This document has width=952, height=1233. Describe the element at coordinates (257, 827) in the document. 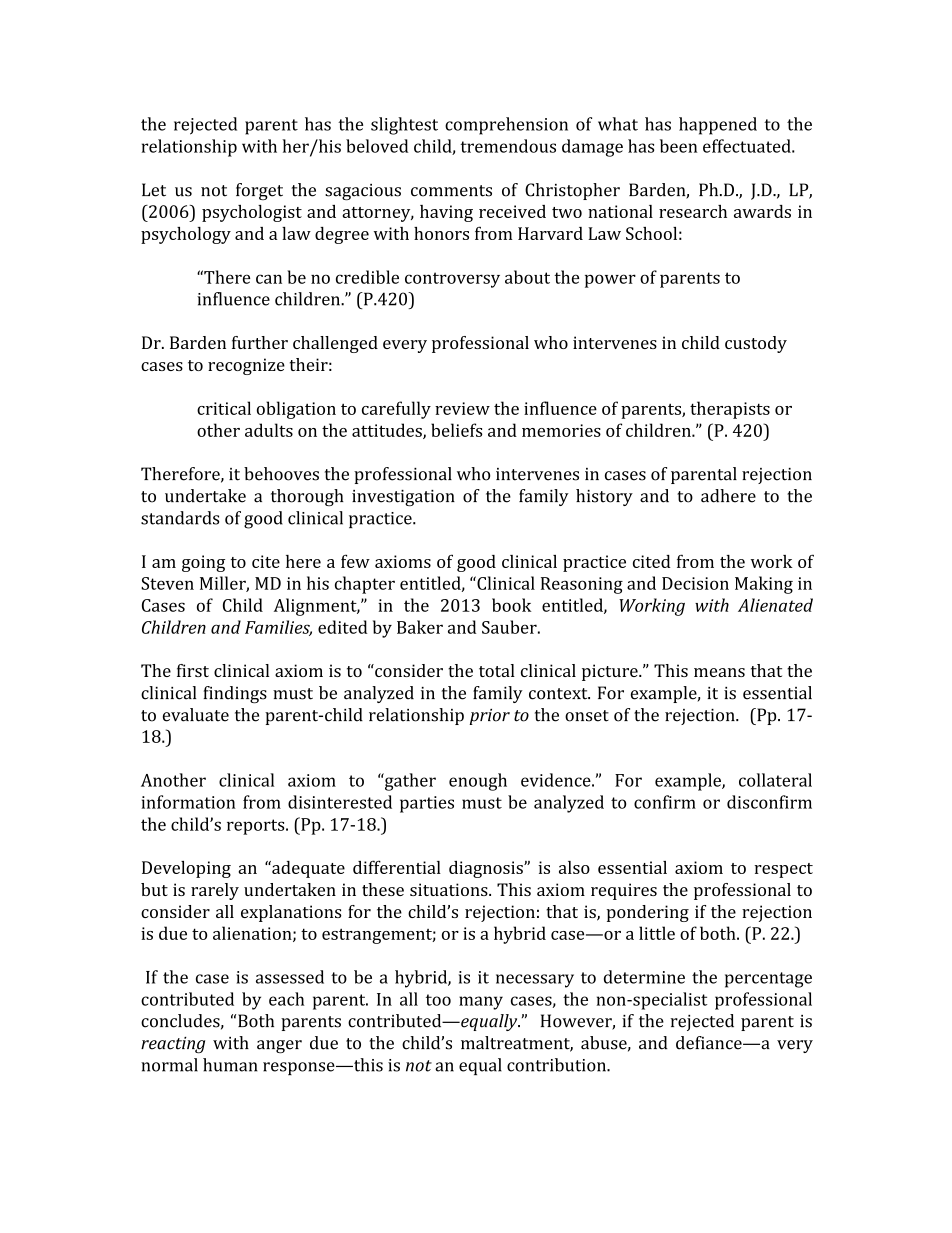

I see `reports` at that location.
